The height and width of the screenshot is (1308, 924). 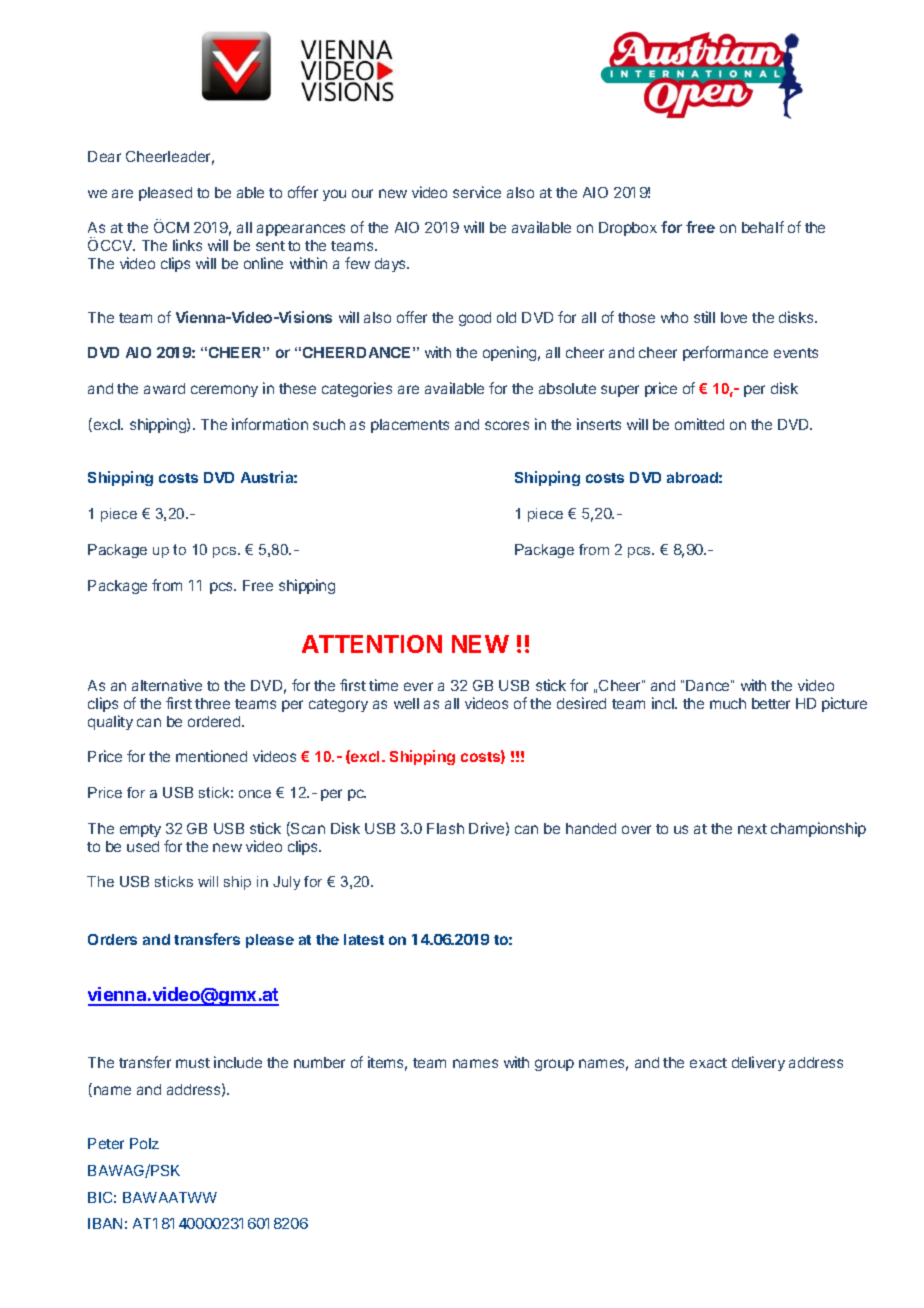 I want to click on information, so click(x=270, y=424).
